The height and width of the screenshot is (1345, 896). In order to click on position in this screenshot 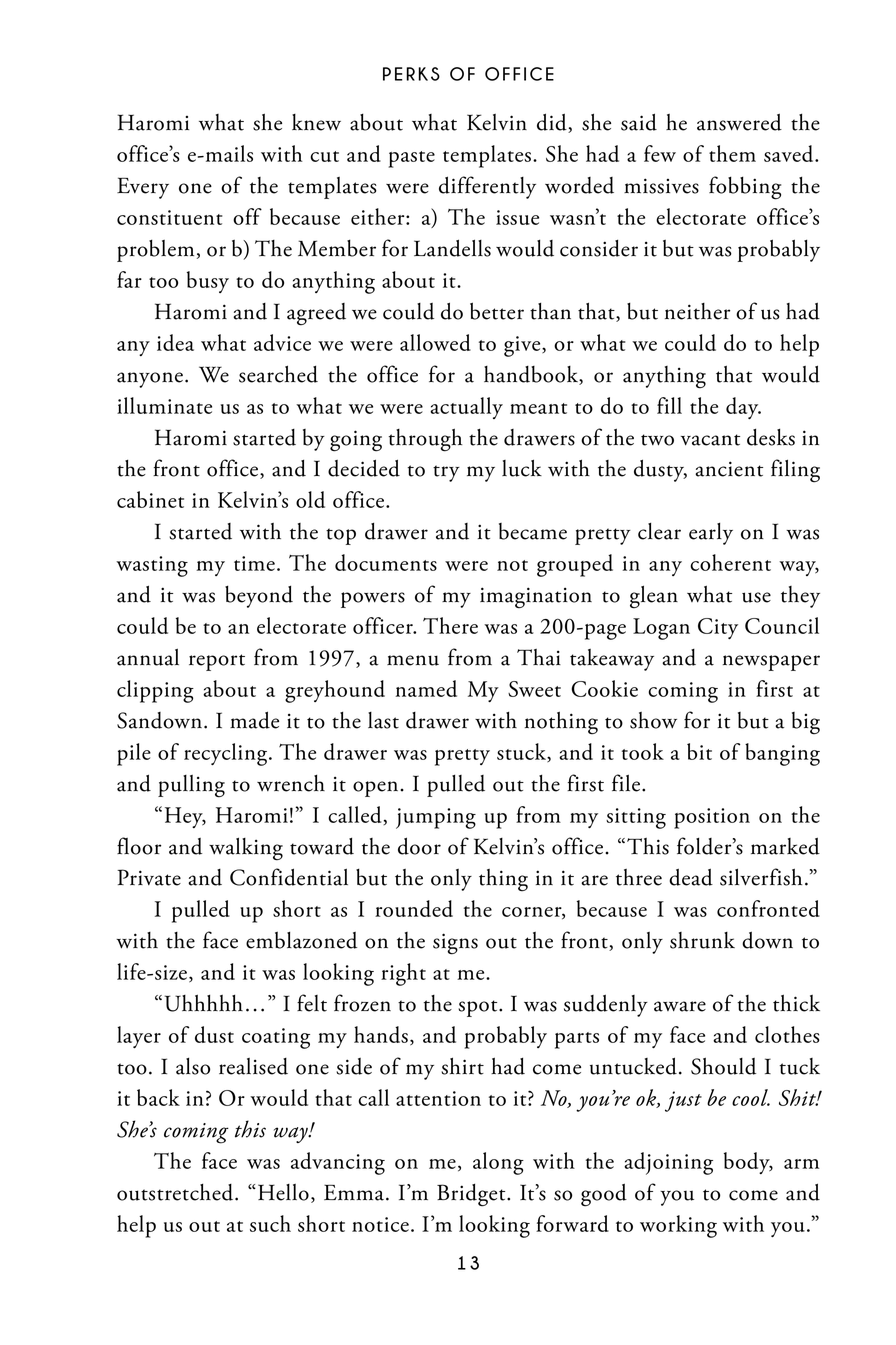, I will do `click(712, 818)`.
